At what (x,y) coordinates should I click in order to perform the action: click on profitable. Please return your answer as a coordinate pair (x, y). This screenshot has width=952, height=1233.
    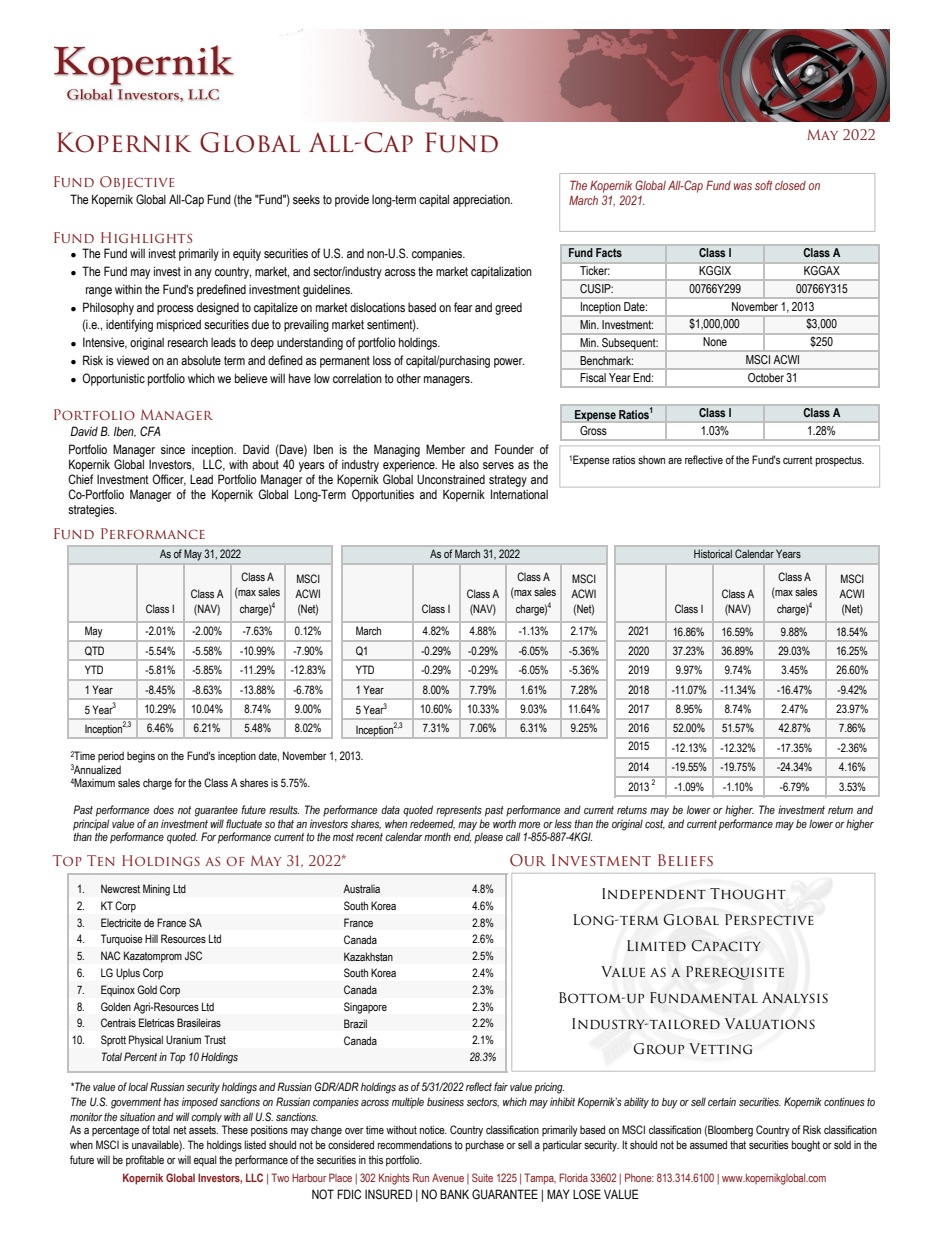
    Looking at the image, I should click on (145, 1161).
